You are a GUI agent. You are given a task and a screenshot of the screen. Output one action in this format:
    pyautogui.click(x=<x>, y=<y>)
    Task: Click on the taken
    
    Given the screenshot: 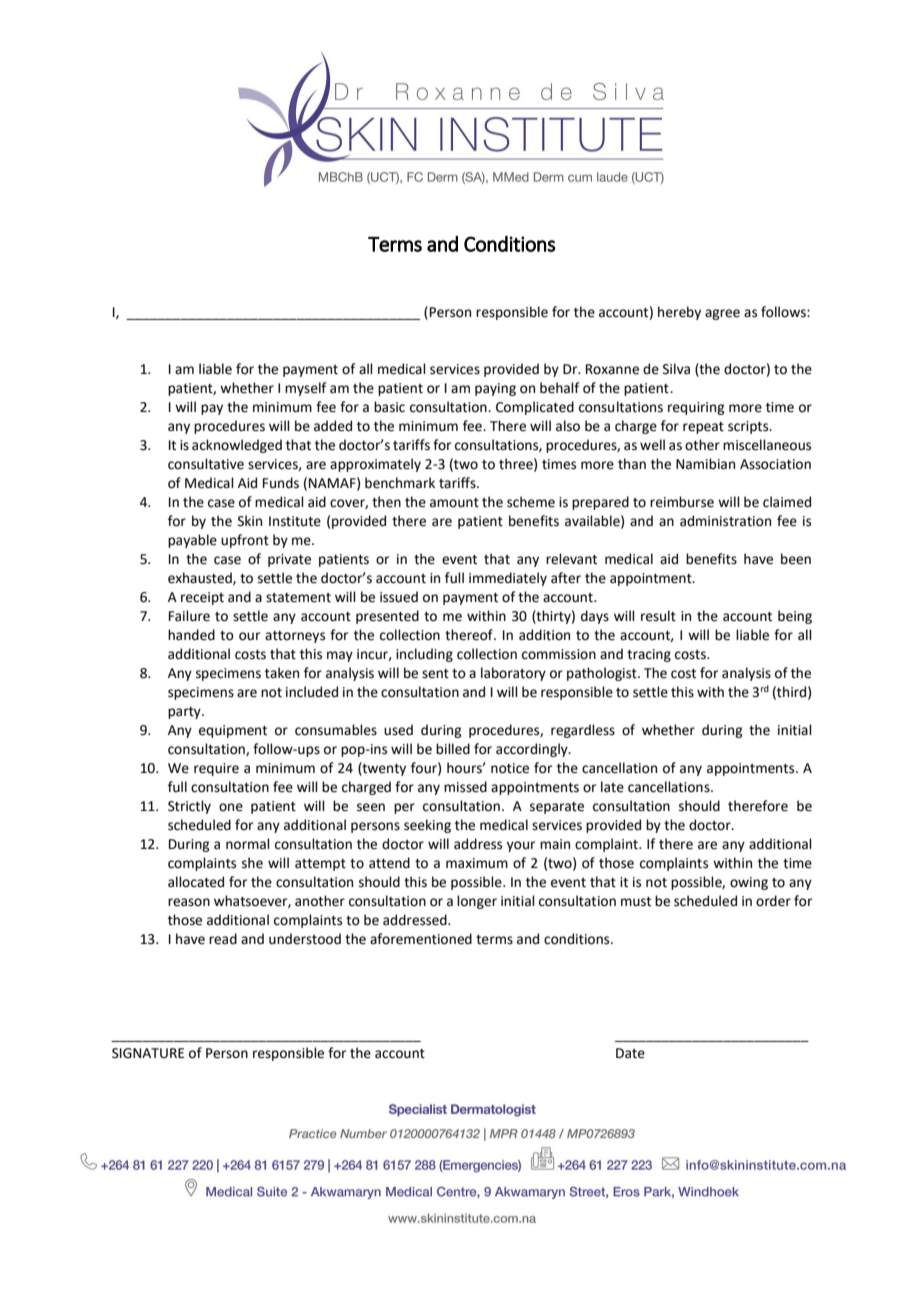 What is the action you would take?
    pyautogui.click(x=282, y=673)
